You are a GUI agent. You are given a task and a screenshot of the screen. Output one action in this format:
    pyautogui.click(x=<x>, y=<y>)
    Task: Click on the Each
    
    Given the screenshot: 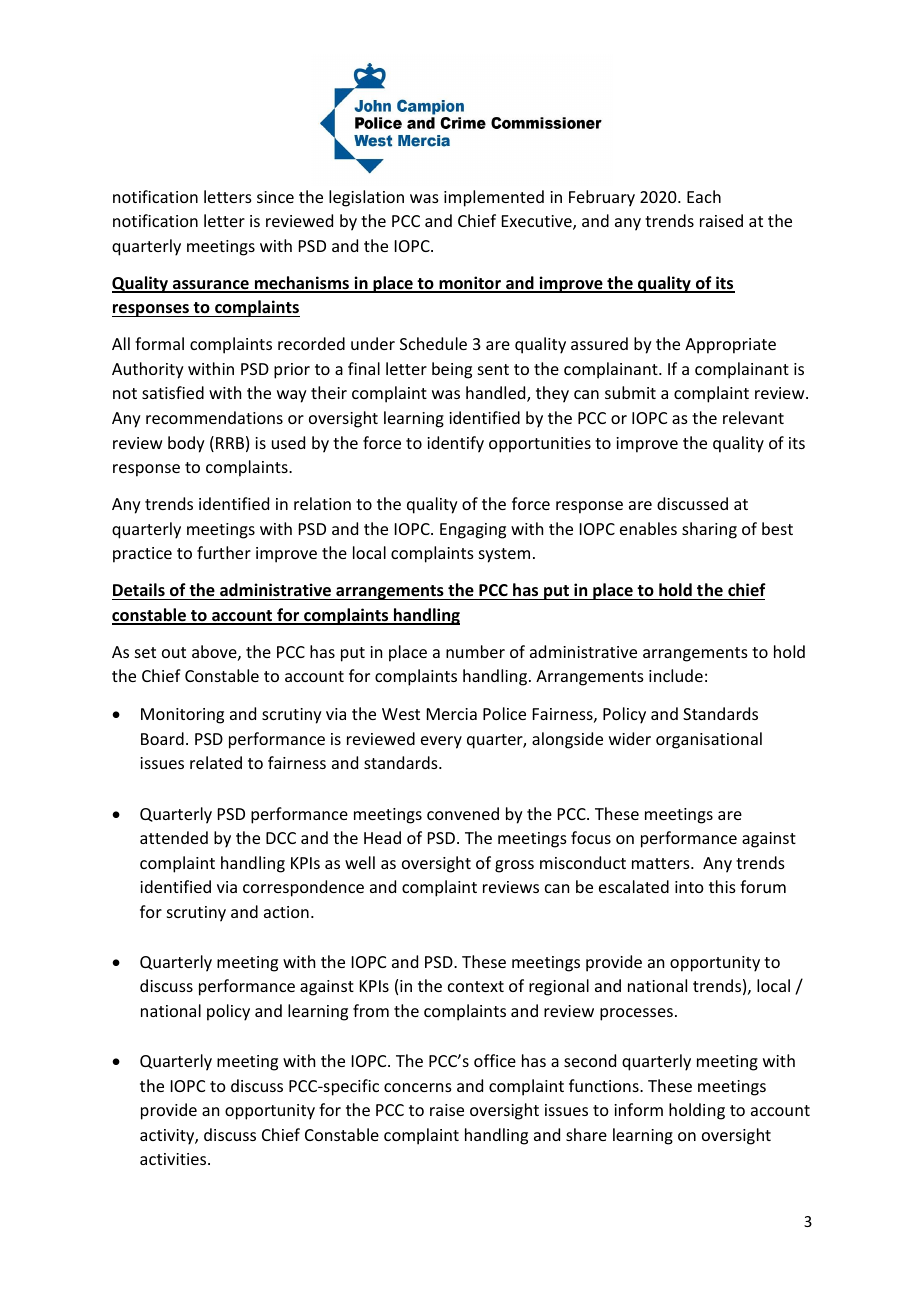 What is the action you would take?
    pyautogui.click(x=704, y=196)
